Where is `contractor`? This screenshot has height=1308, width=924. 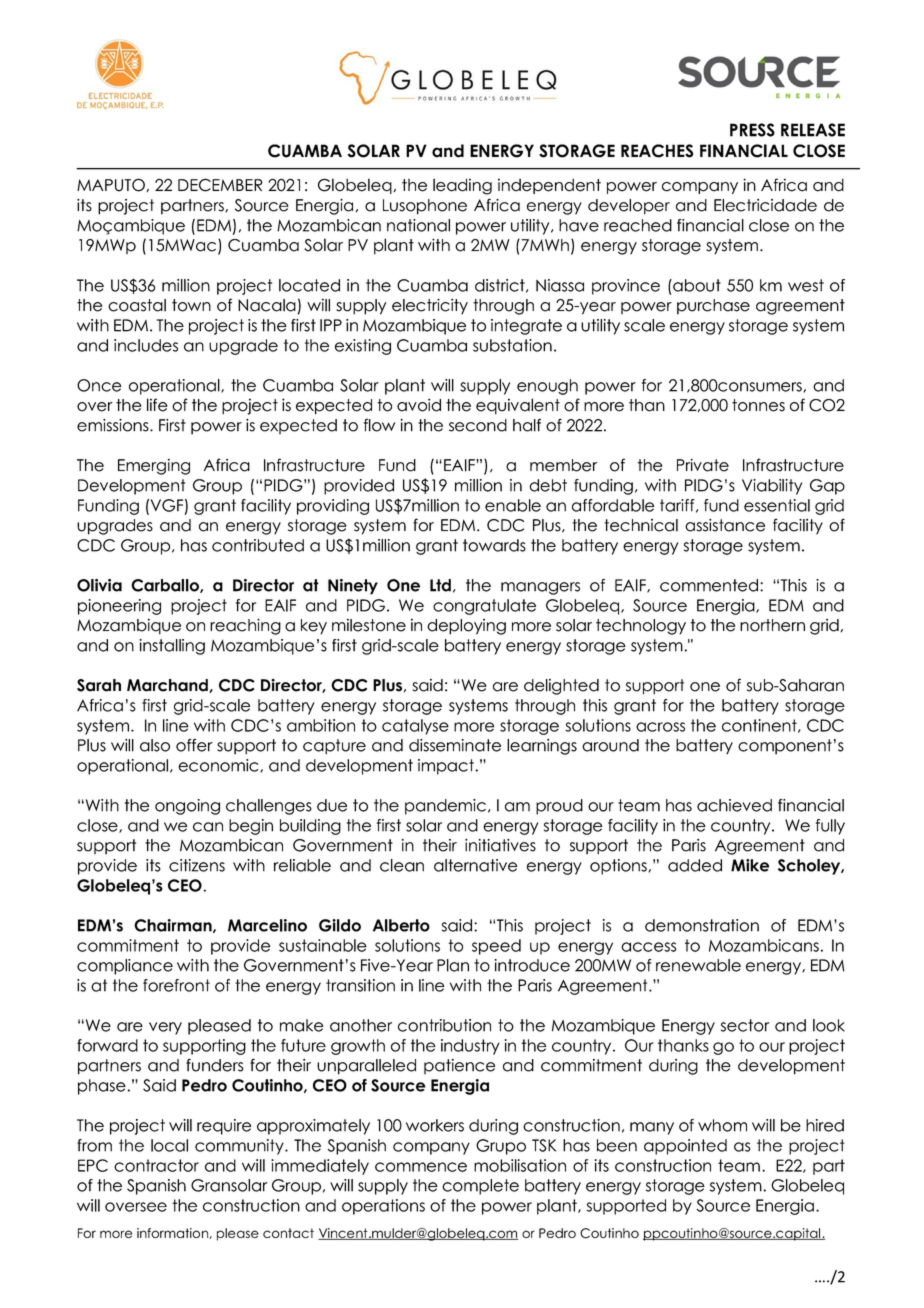
contractor is located at coordinates (156, 1165).
